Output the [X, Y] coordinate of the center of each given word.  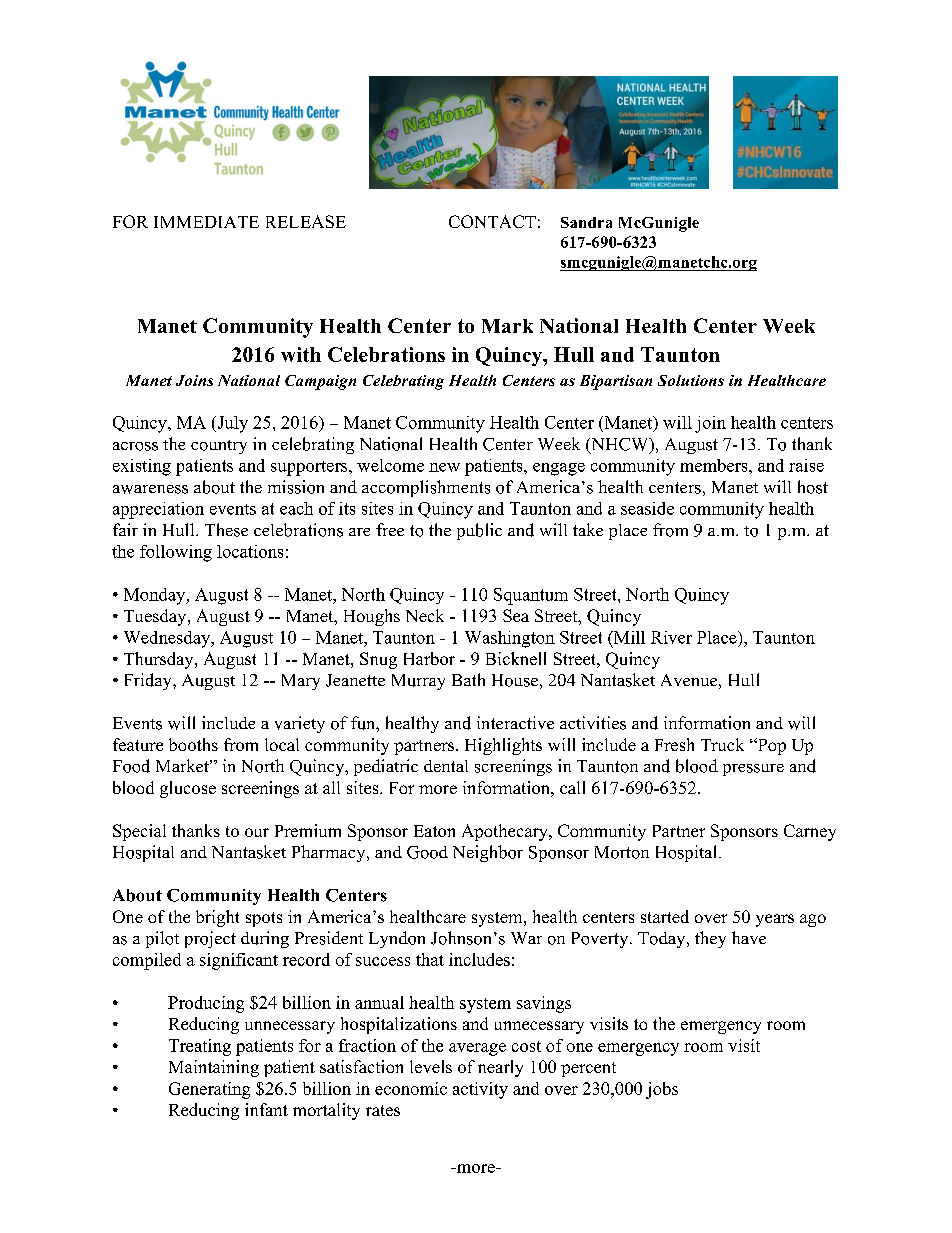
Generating [209, 1090]
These [226, 530]
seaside [647, 508]
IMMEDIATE [206, 222]
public [479, 531]
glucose [188, 789]
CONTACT [492, 221]
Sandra [586, 222]
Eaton [434, 831]
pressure [753, 770]
